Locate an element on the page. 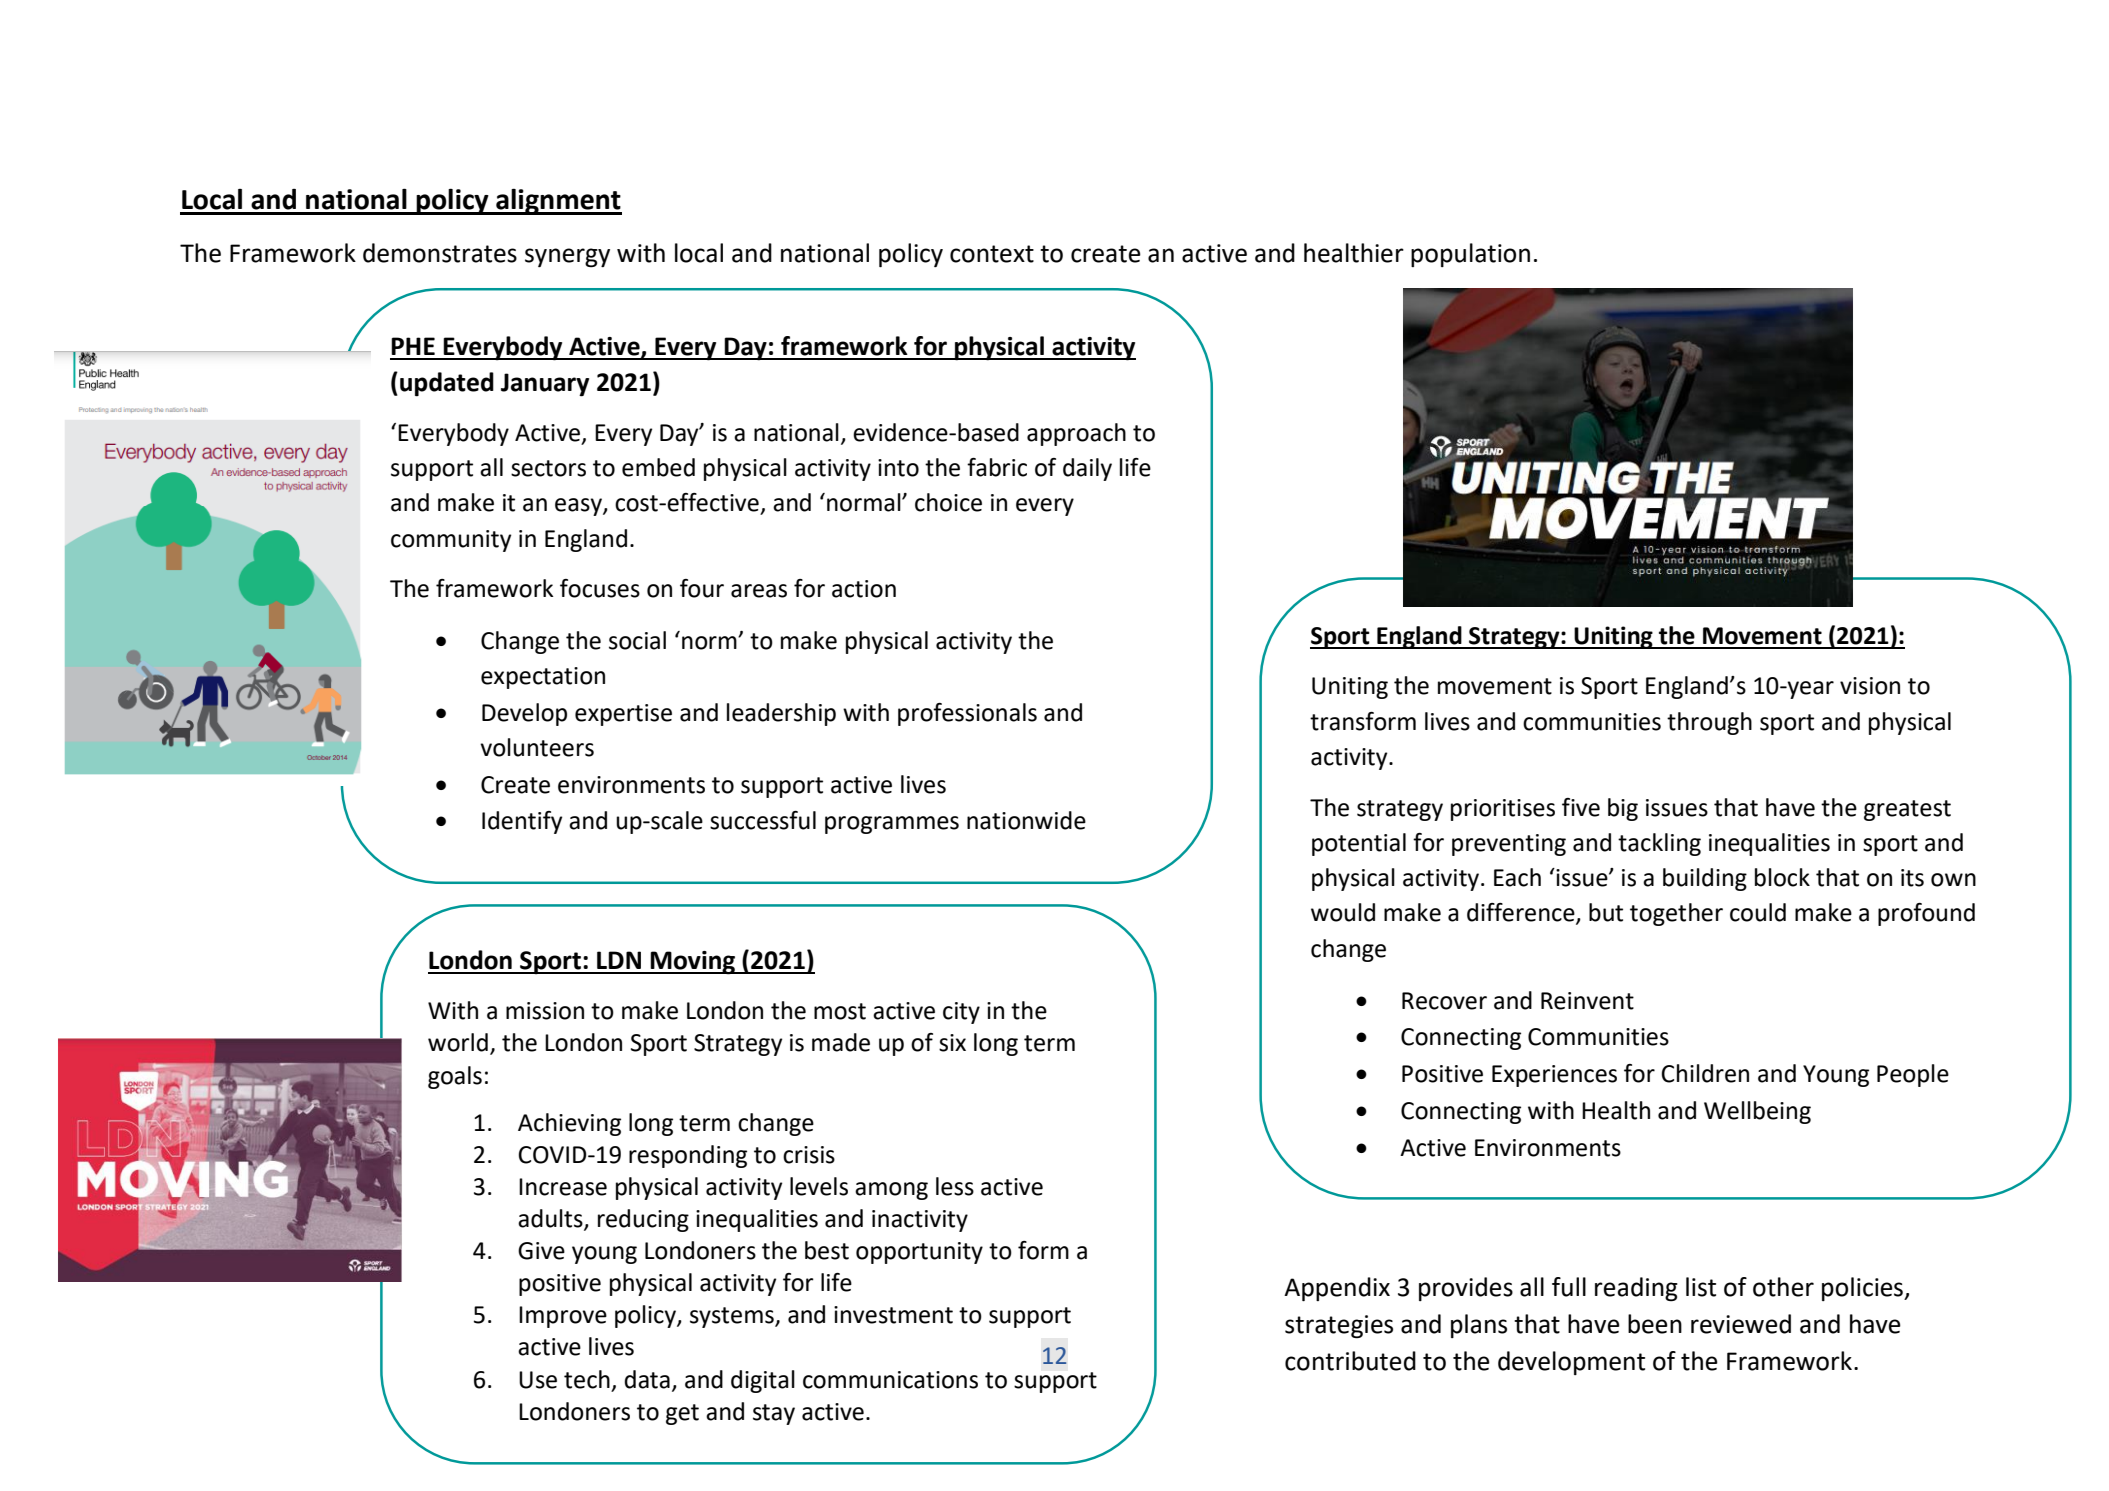 The width and height of the page is (2109, 1491). population is located at coordinates (1470, 255).
